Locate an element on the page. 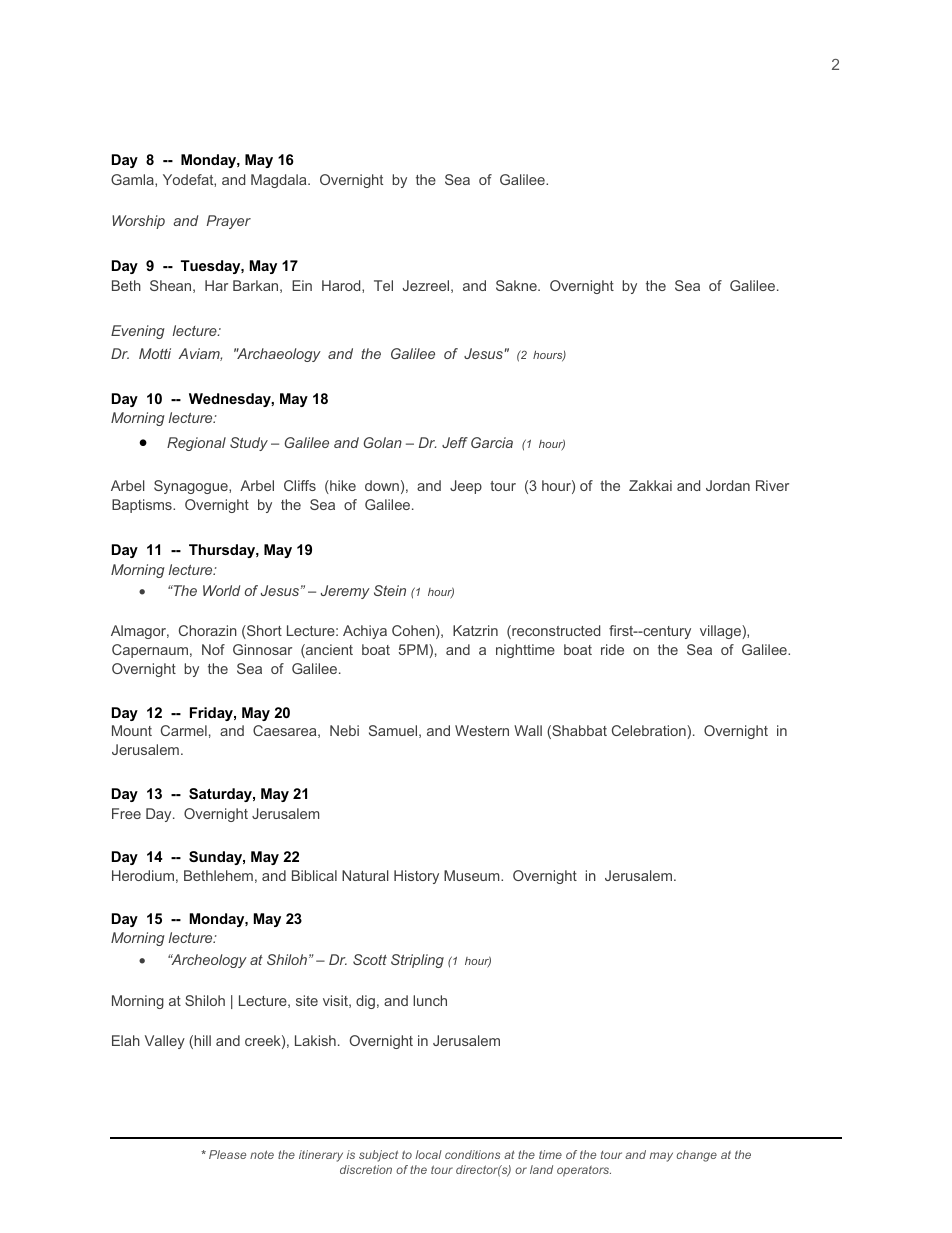  Prayer is located at coordinates (228, 222).
